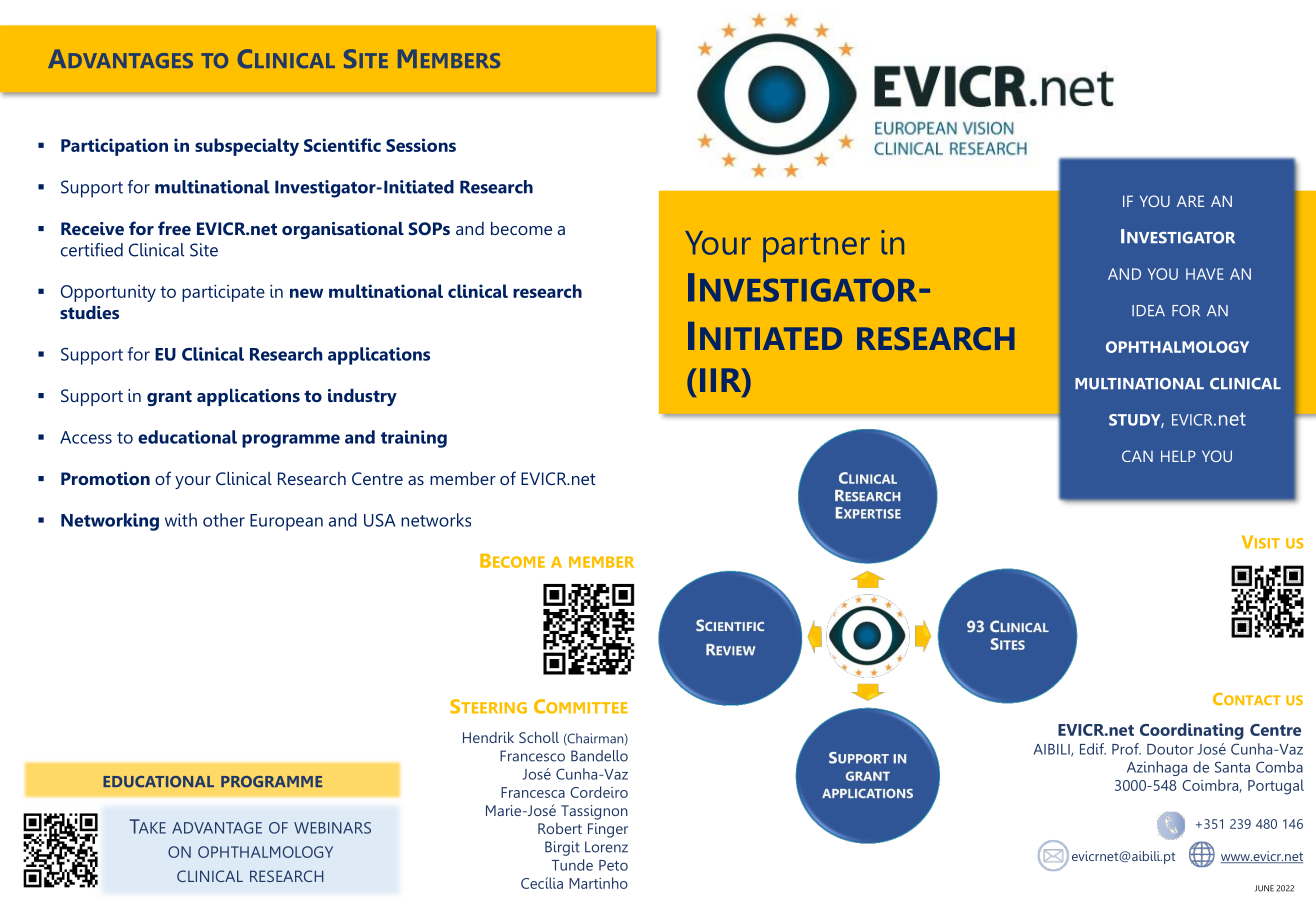 This screenshot has width=1316, height=911. What do you see at coordinates (421, 145) in the screenshot?
I see `Sessions` at bounding box center [421, 145].
